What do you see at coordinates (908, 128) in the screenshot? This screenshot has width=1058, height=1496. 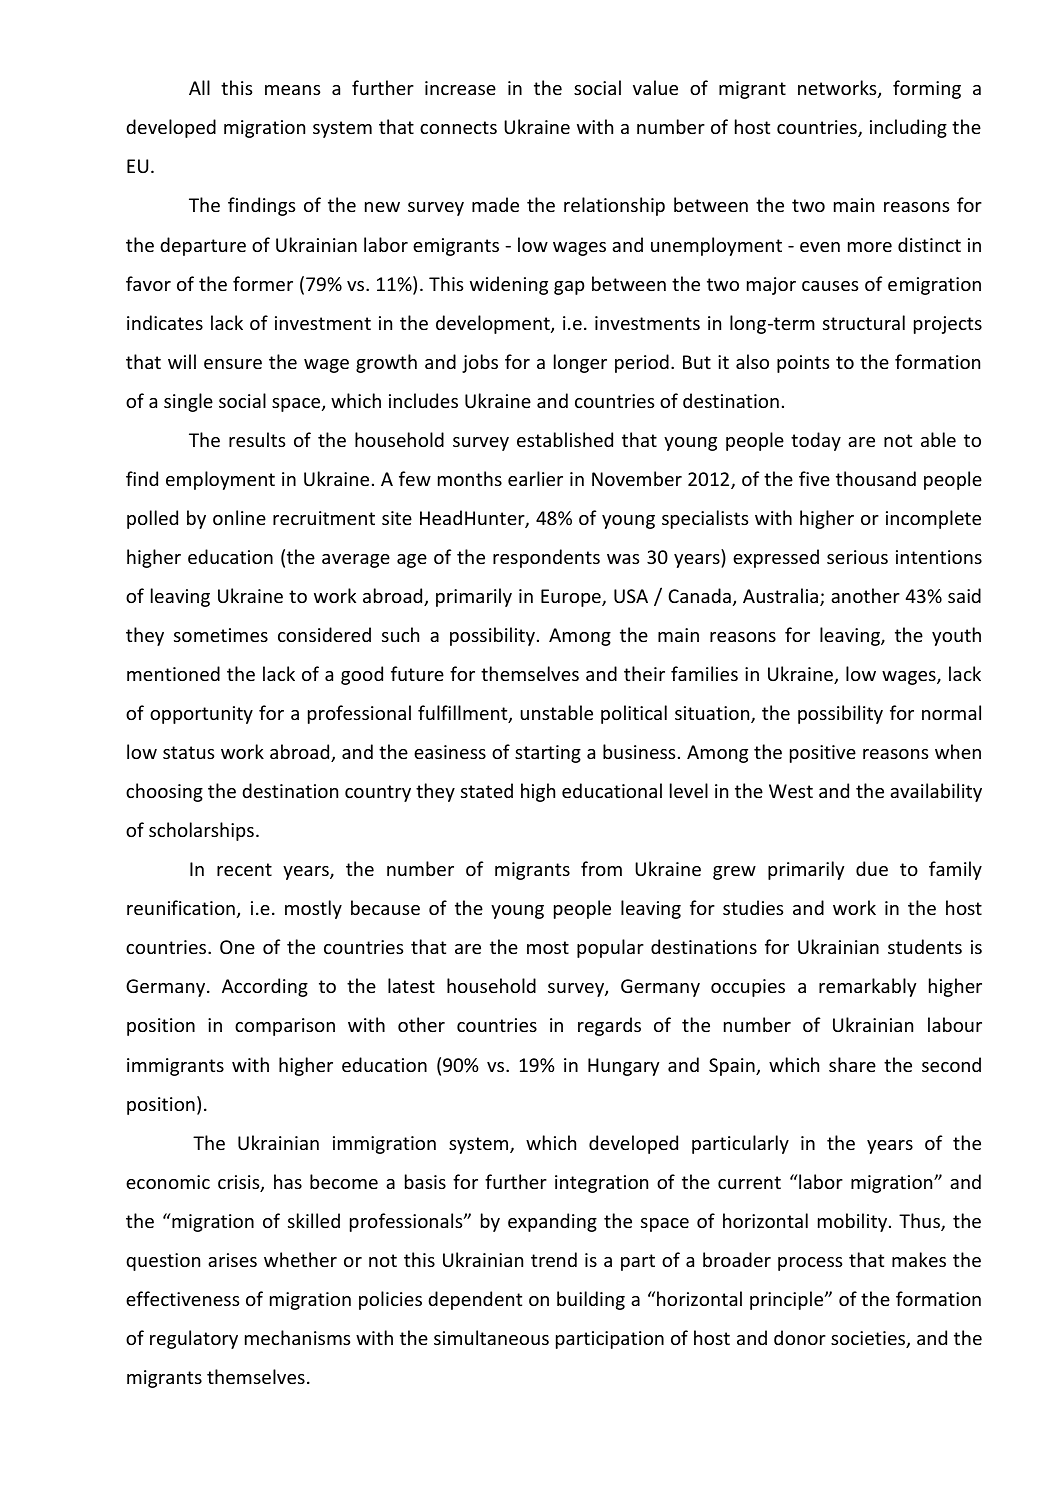 I see `including` at bounding box center [908, 128].
